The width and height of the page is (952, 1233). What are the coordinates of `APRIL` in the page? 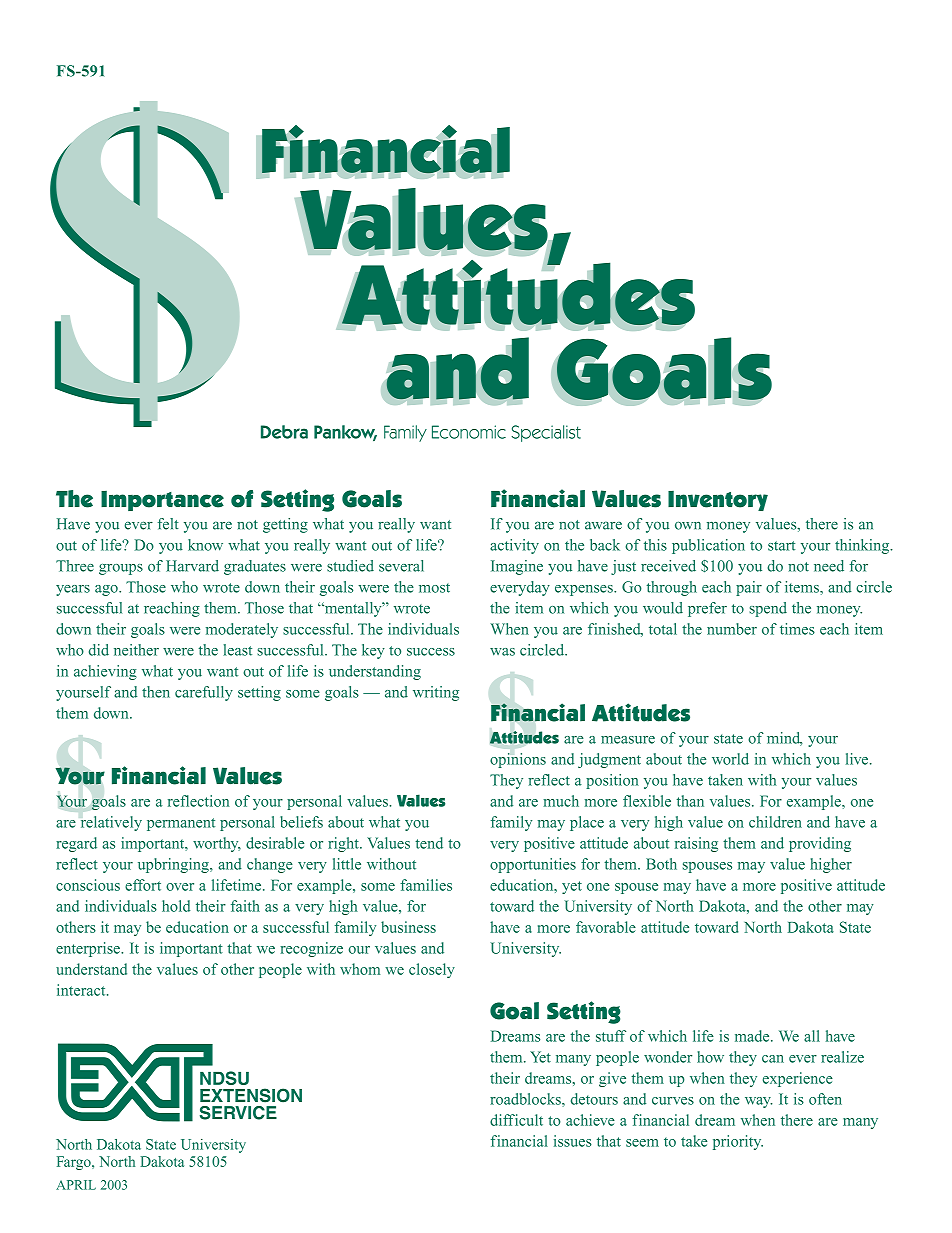 It's located at (76, 1185).
